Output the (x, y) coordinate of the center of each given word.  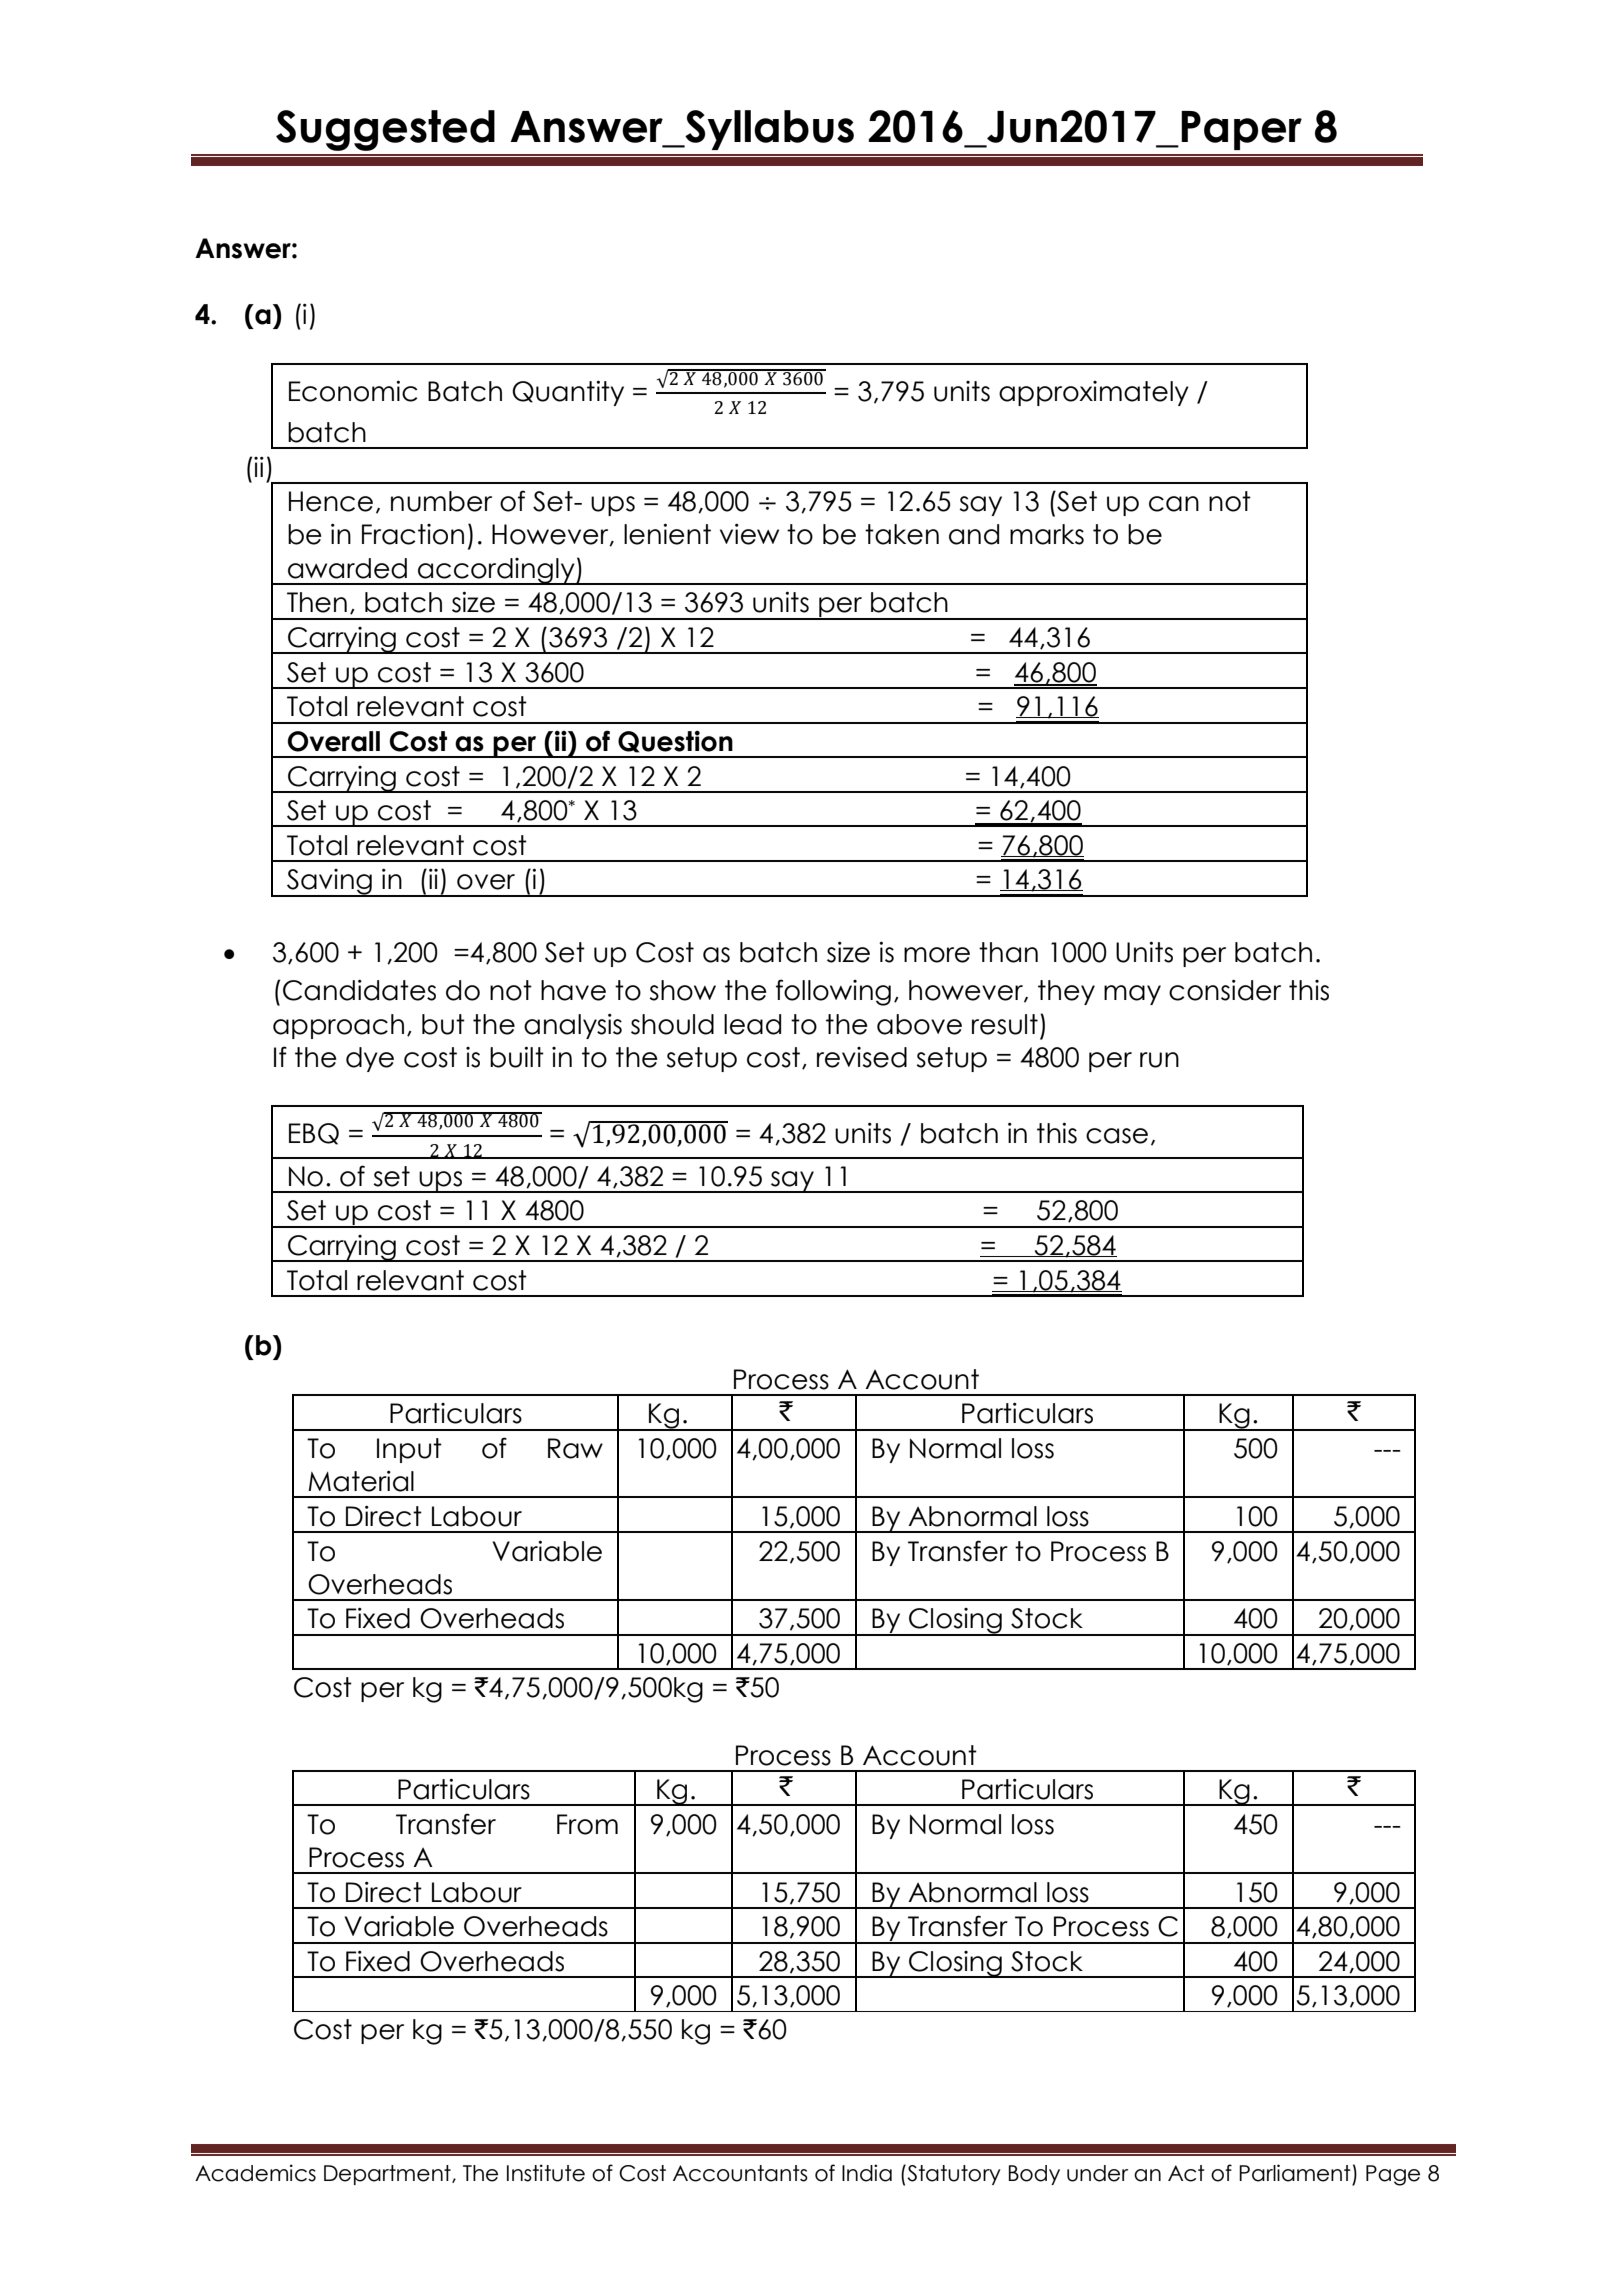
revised (862, 1057)
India (867, 2173)
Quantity (568, 393)
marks (1047, 534)
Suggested (385, 130)
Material (361, 1481)
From (587, 1824)
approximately (1094, 393)
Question (675, 742)
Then (317, 602)
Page (1393, 2175)
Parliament (1295, 2173)
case (1117, 1136)
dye (370, 1059)
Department (388, 2175)
